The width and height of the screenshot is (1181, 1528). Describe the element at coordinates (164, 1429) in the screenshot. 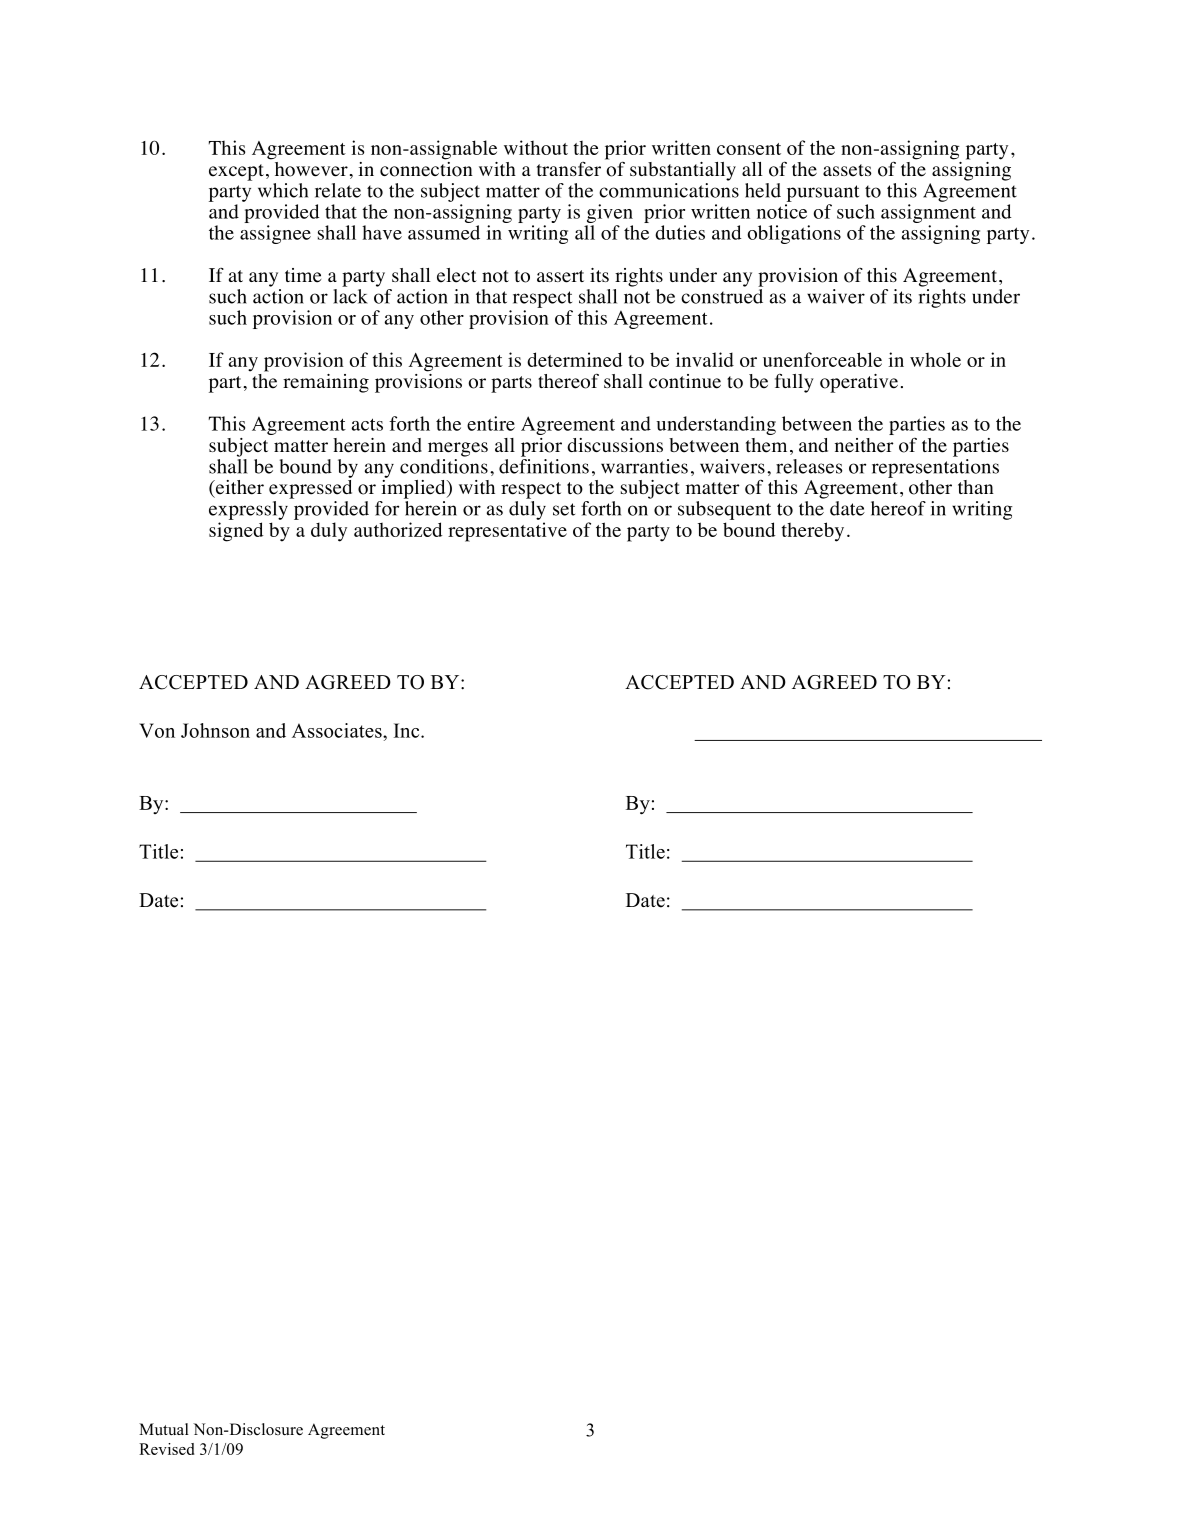

I see `Mutual` at that location.
